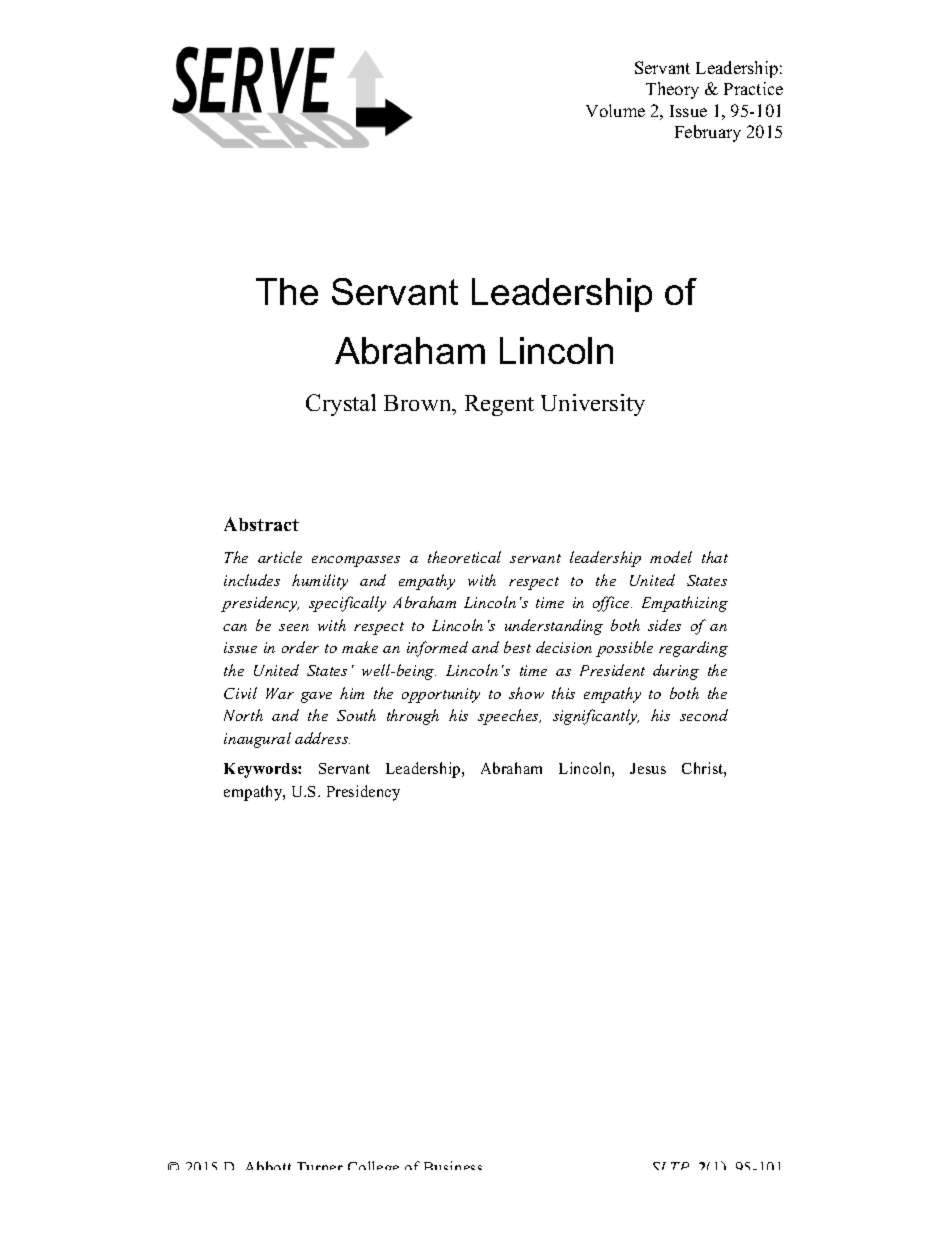  Describe the element at coordinates (671, 557) in the page. I see `model` at that location.
